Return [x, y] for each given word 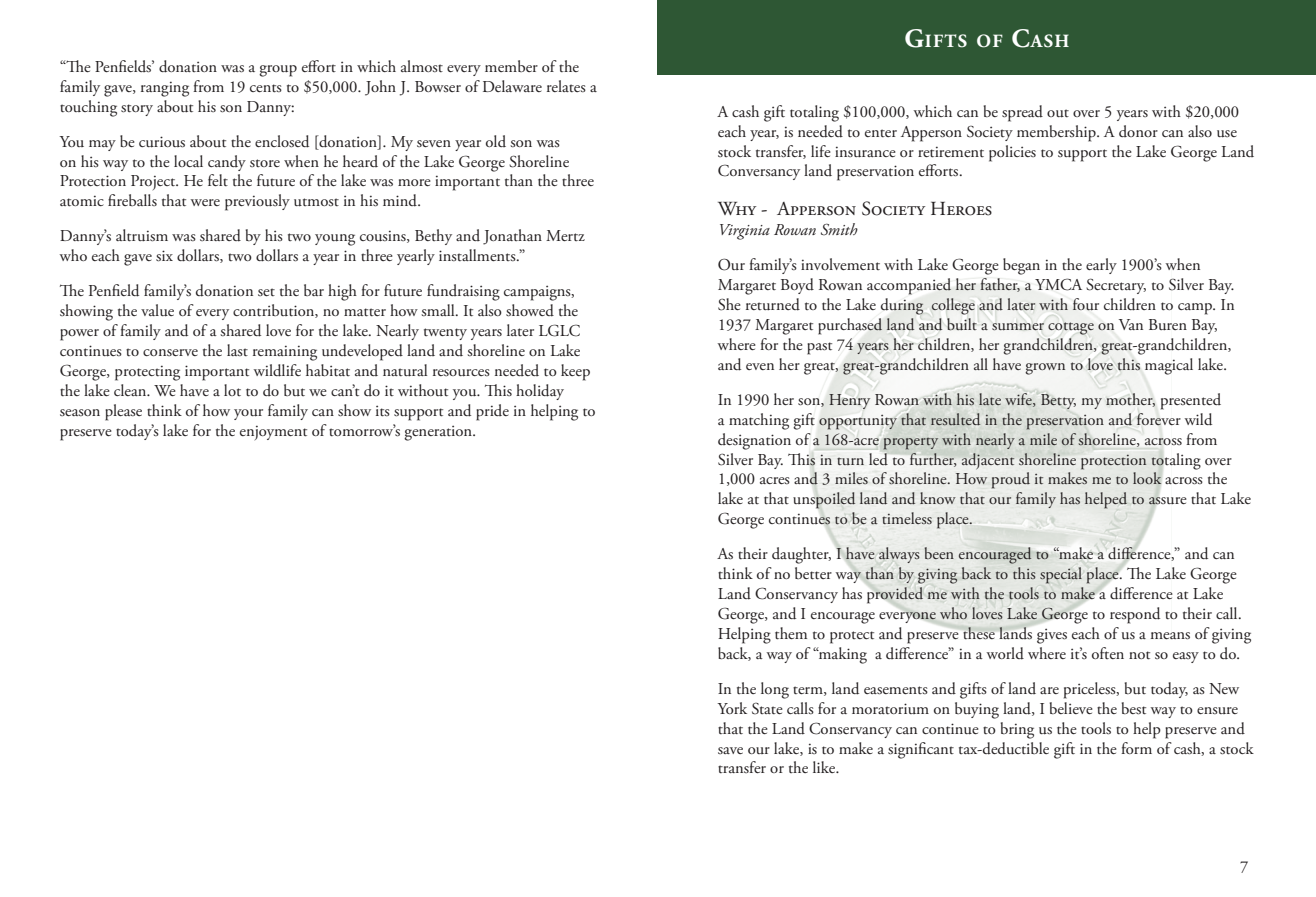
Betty [1058, 401]
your [248, 414]
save [730, 750]
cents [266, 88]
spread [1022, 113]
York [732, 708]
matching [759, 421]
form [1136, 748]
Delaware [512, 86]
